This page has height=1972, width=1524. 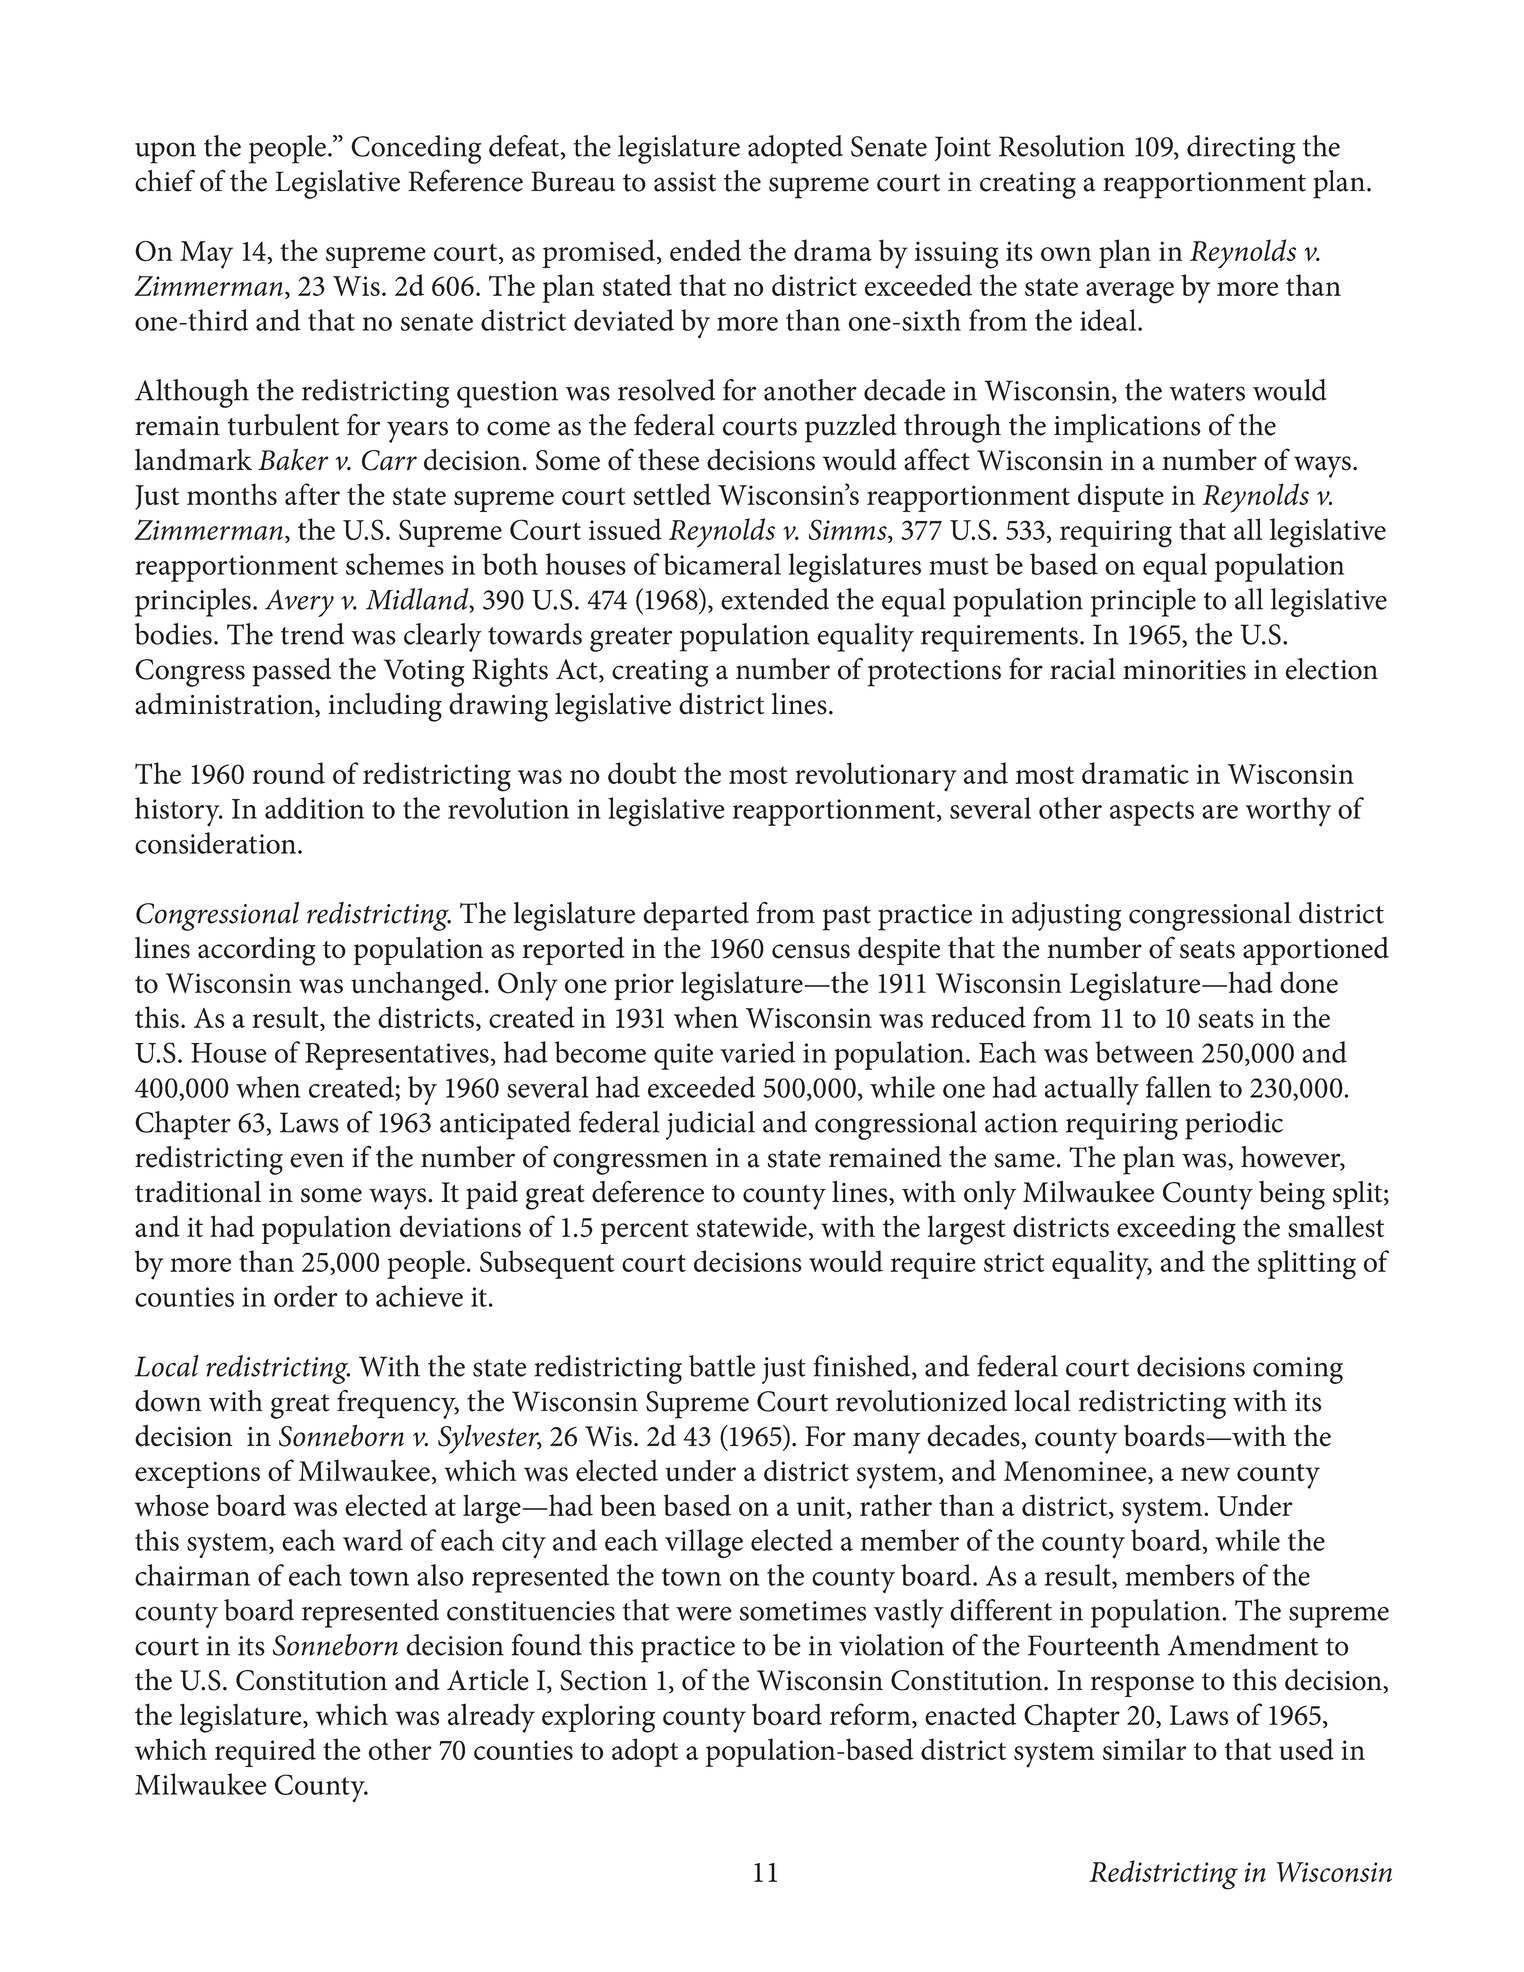 What do you see at coordinates (416, 149) in the page?
I see `Conceding` at bounding box center [416, 149].
